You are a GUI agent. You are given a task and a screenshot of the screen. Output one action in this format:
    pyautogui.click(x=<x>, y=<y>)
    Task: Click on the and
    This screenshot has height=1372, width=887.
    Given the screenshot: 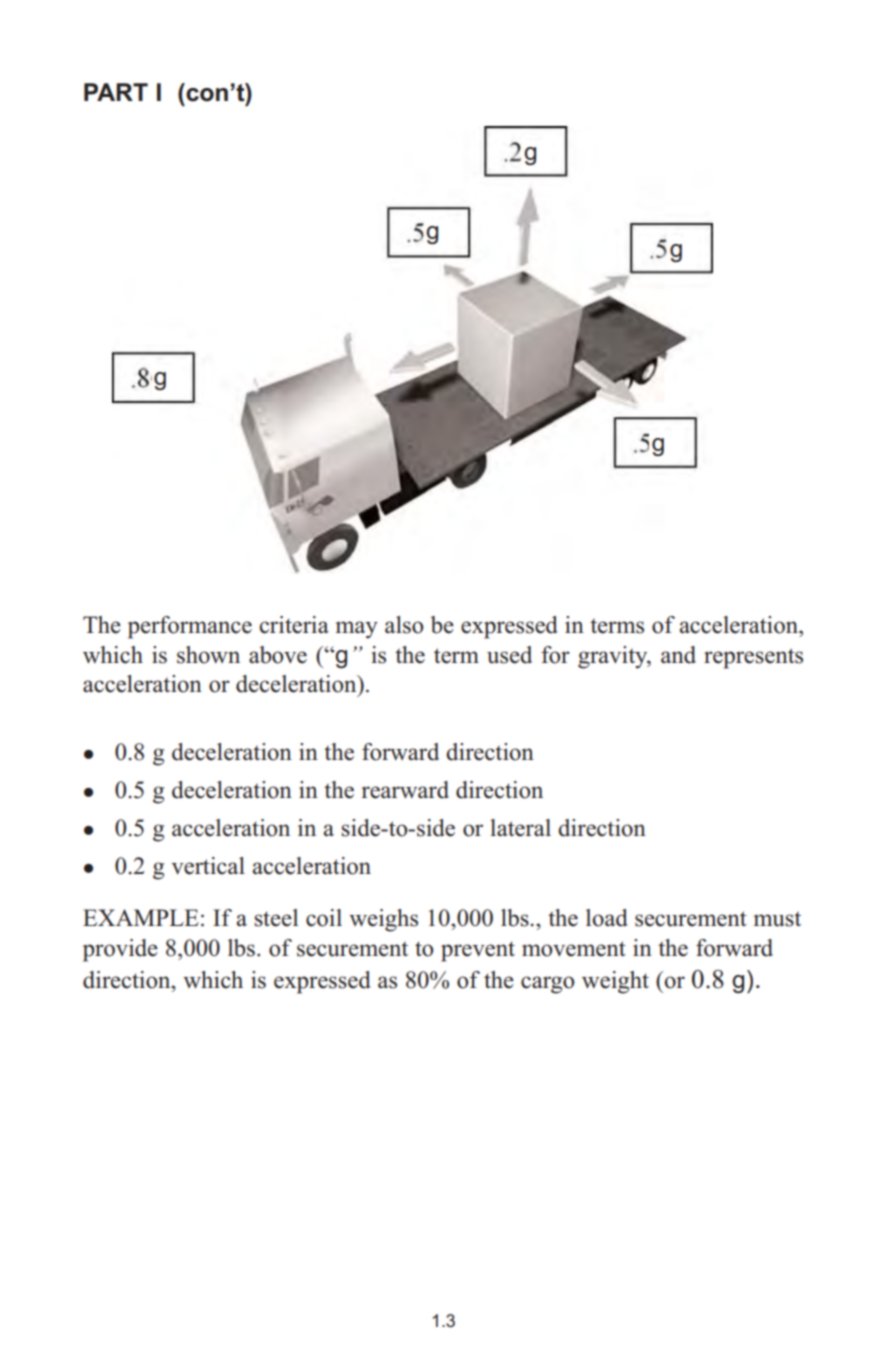 What is the action you would take?
    pyautogui.click(x=678, y=655)
